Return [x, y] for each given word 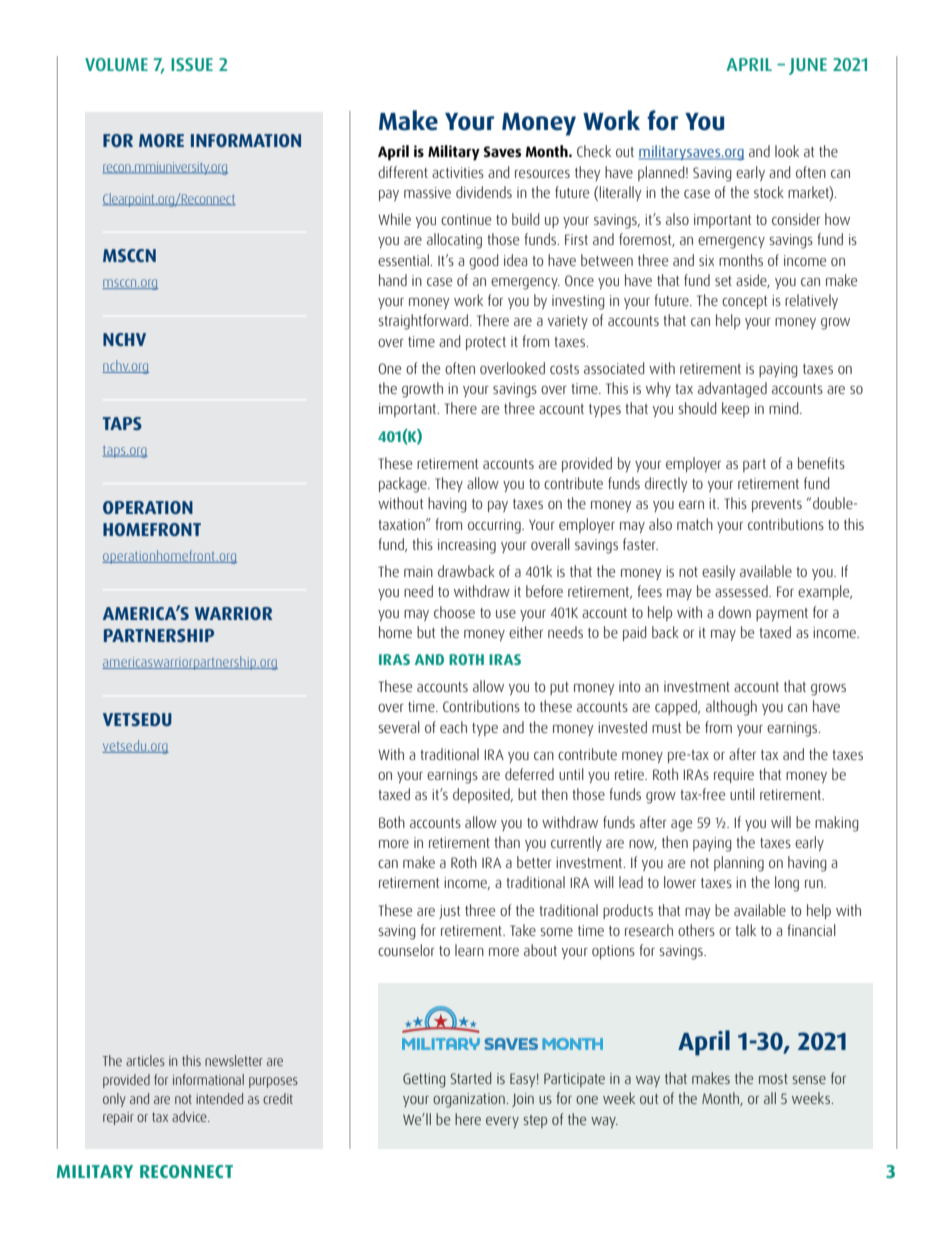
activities [458, 172]
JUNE [808, 66]
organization [470, 1100]
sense [809, 1080]
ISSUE [192, 64]
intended [219, 1098]
